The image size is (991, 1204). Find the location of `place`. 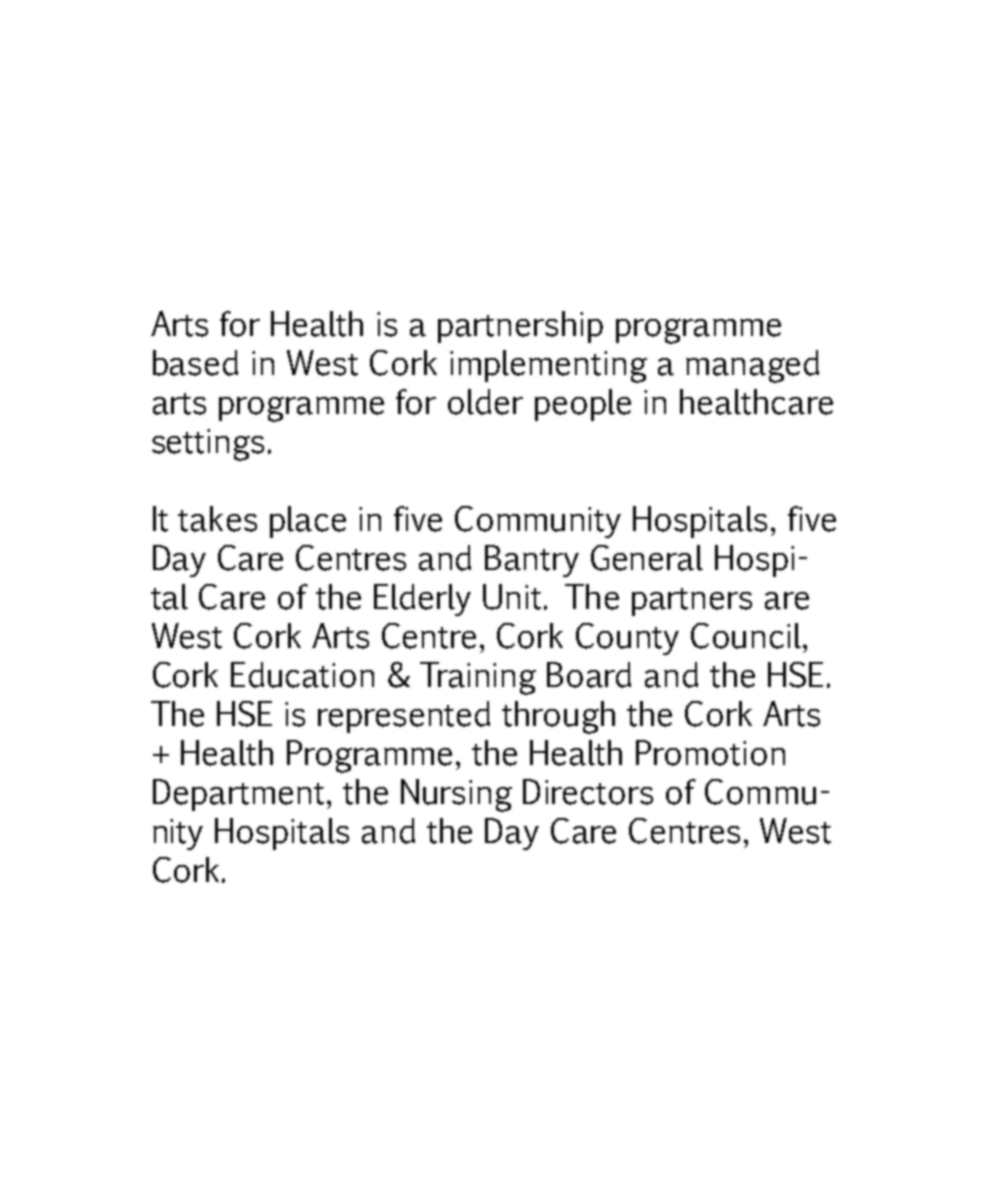

place is located at coordinates (308, 522).
